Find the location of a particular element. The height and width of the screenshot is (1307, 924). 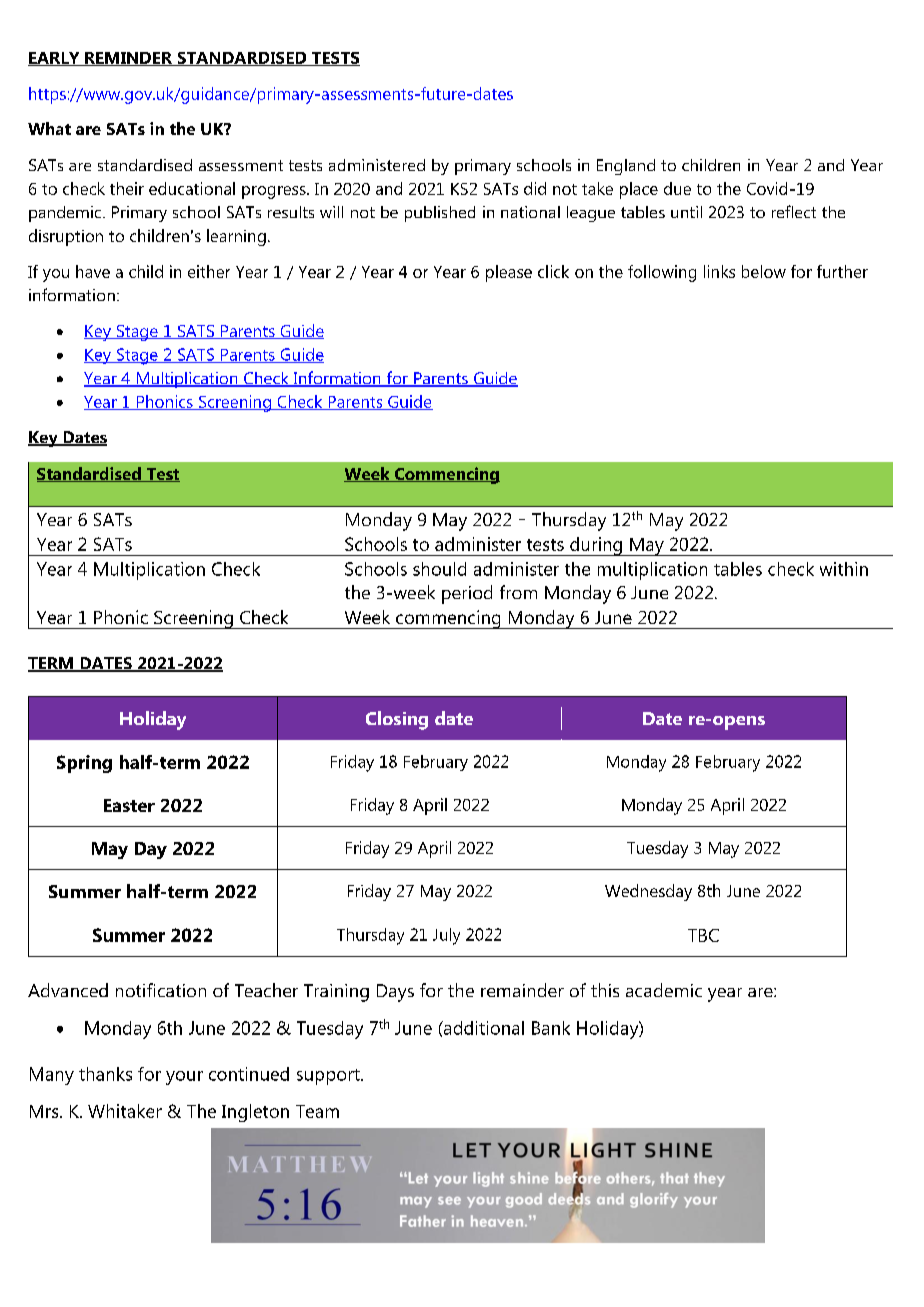

below is located at coordinates (764, 271).
